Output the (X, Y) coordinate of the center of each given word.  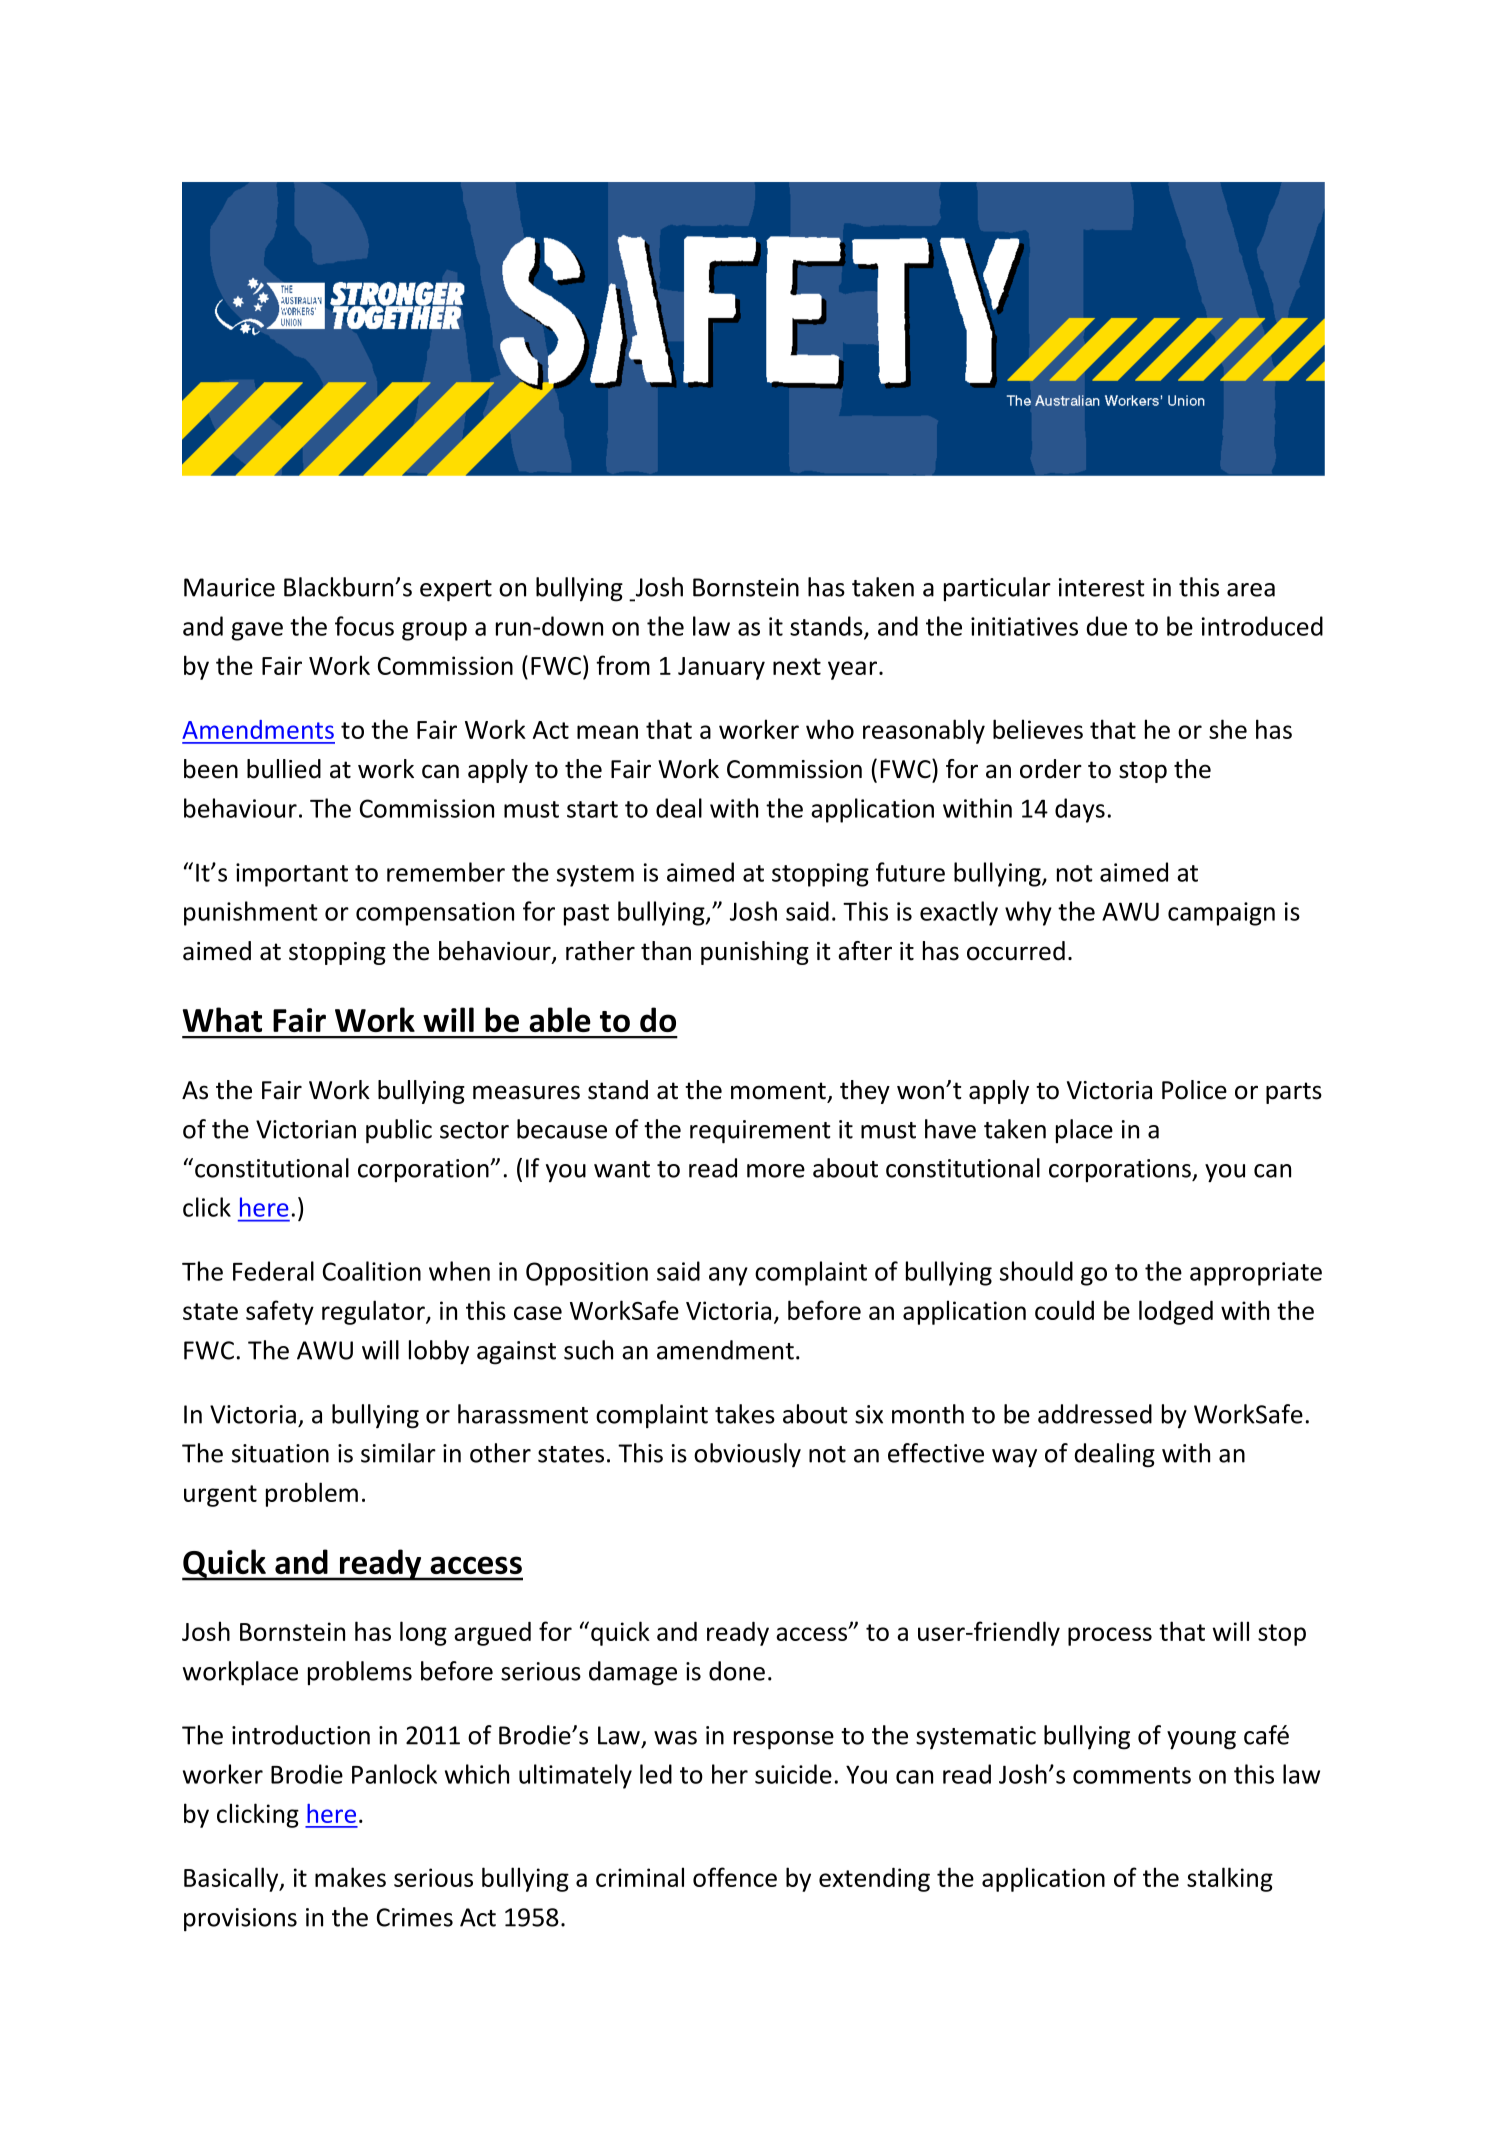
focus (364, 626)
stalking (1230, 1879)
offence (735, 1877)
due (1107, 626)
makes (350, 1877)
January (721, 668)
